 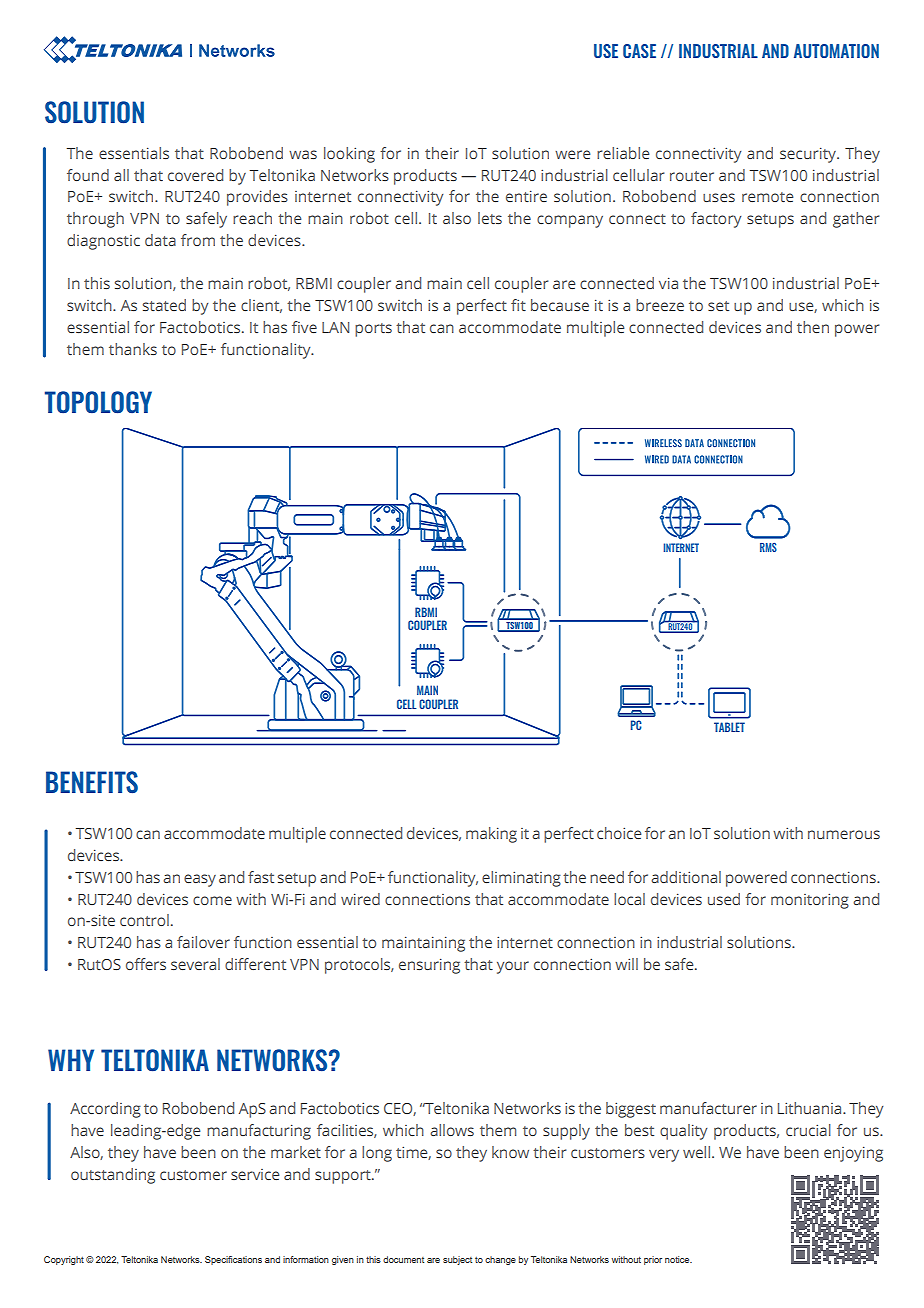 What do you see at coordinates (113, 1176) in the document?
I see `outstanding` at bounding box center [113, 1176].
